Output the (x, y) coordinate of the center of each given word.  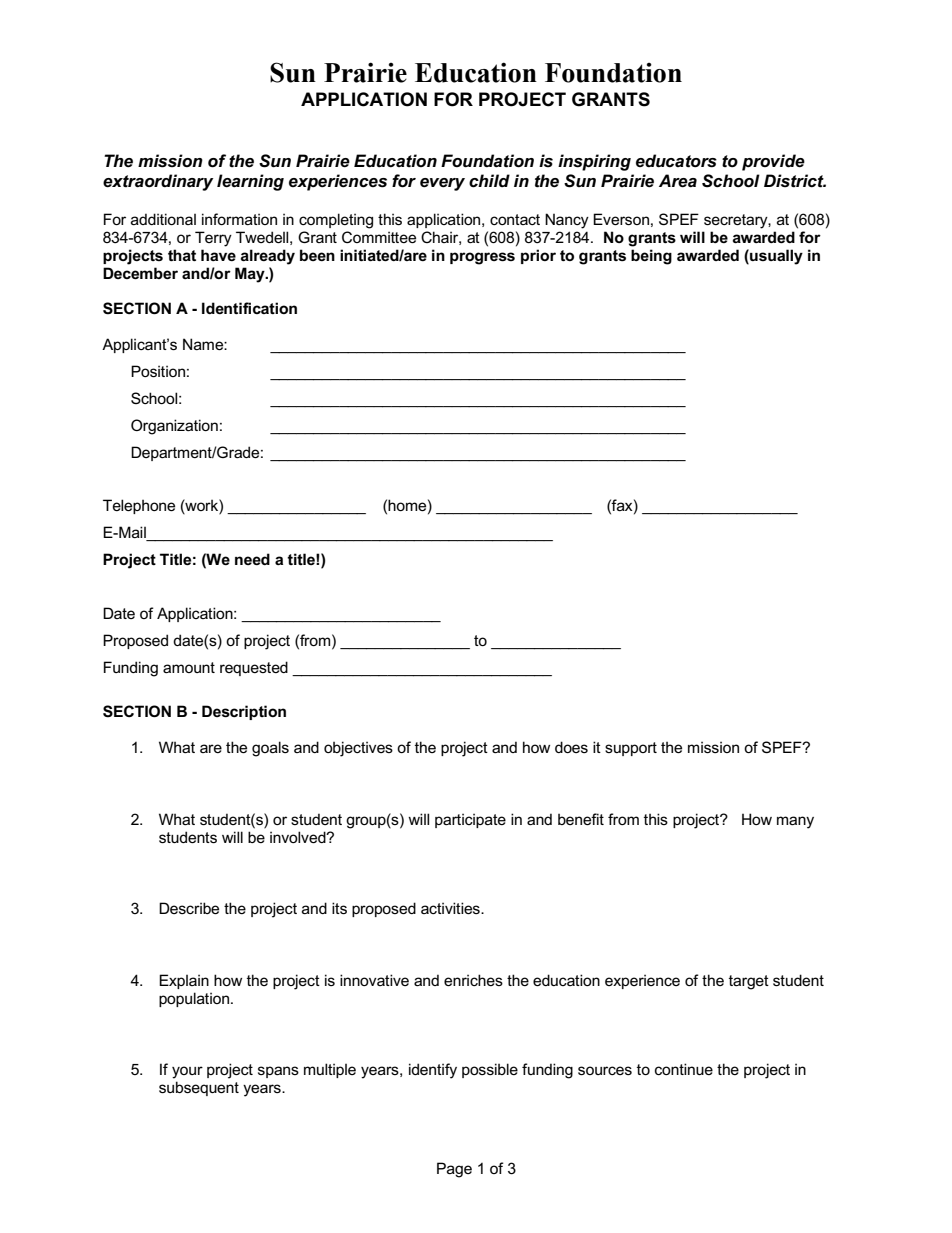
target (749, 982)
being (651, 257)
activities (451, 908)
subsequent (199, 1088)
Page (454, 1170)
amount (189, 667)
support (631, 749)
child (489, 181)
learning (250, 182)
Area (678, 181)
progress (482, 258)
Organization (174, 427)
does (571, 747)
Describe (189, 908)
